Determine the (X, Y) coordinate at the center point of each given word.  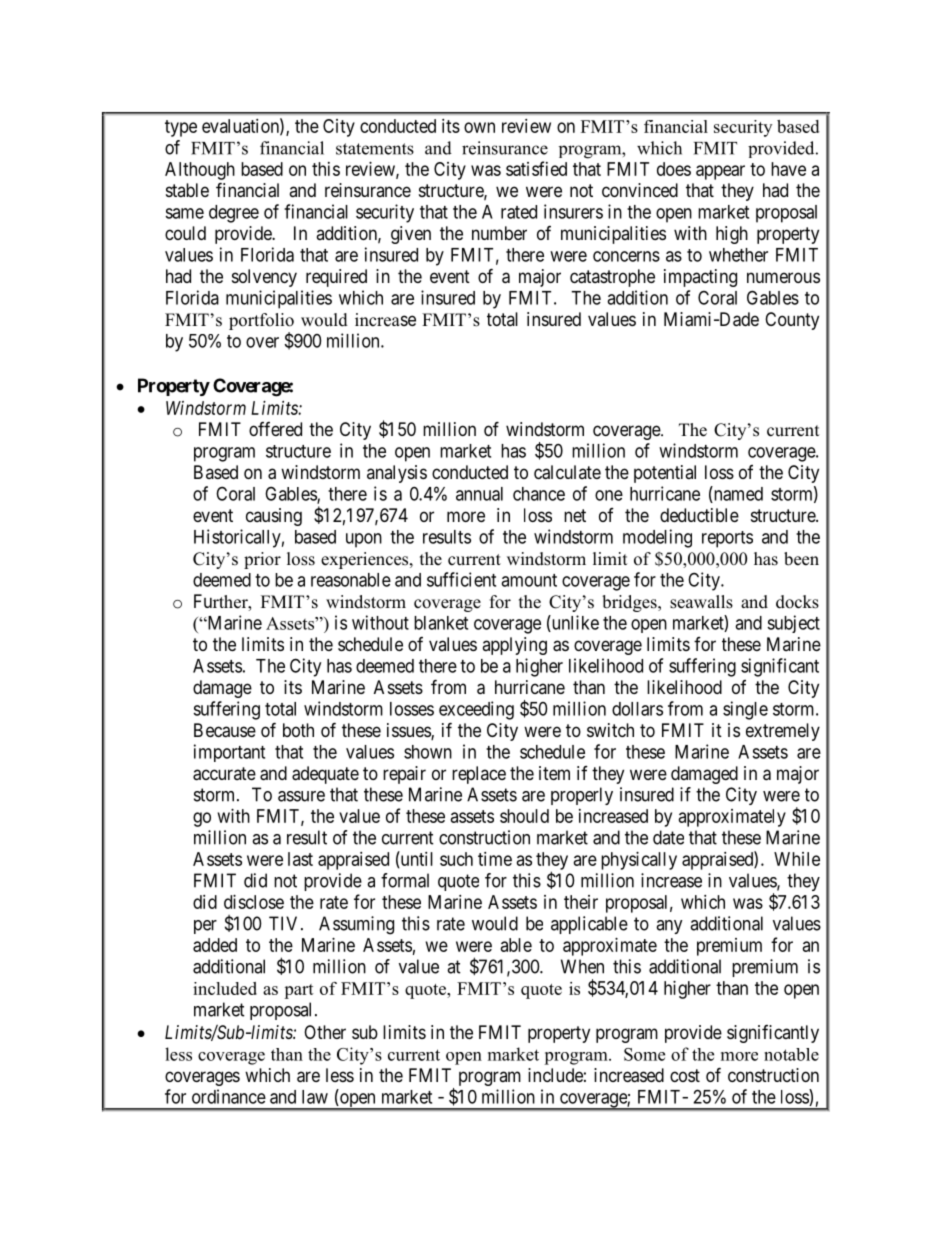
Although (200, 171)
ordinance (229, 1096)
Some (644, 1054)
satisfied (536, 168)
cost (685, 1075)
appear (720, 172)
